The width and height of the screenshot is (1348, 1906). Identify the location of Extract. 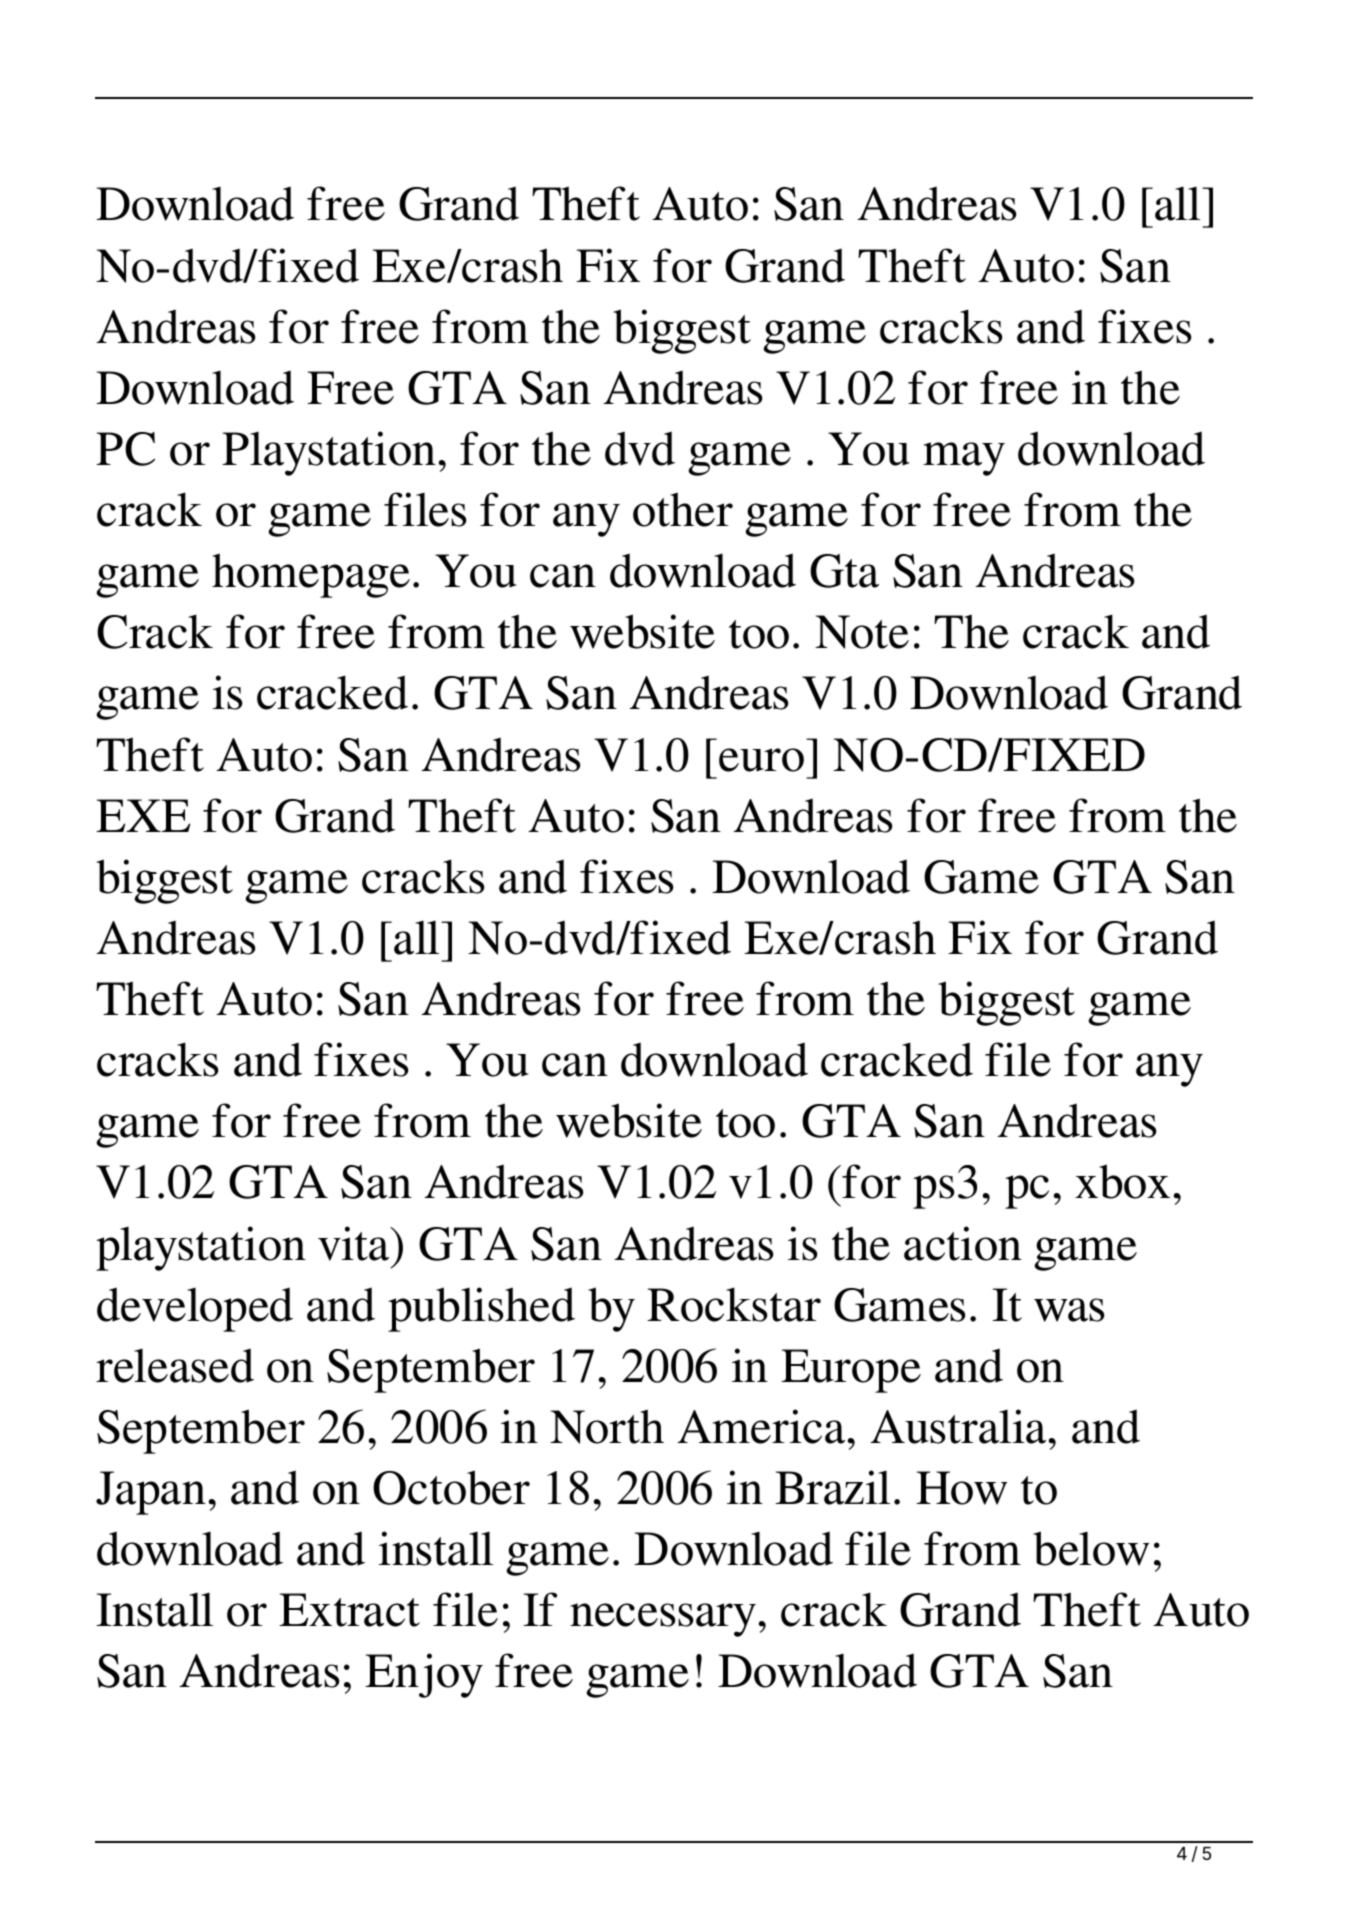
(349, 1610).
